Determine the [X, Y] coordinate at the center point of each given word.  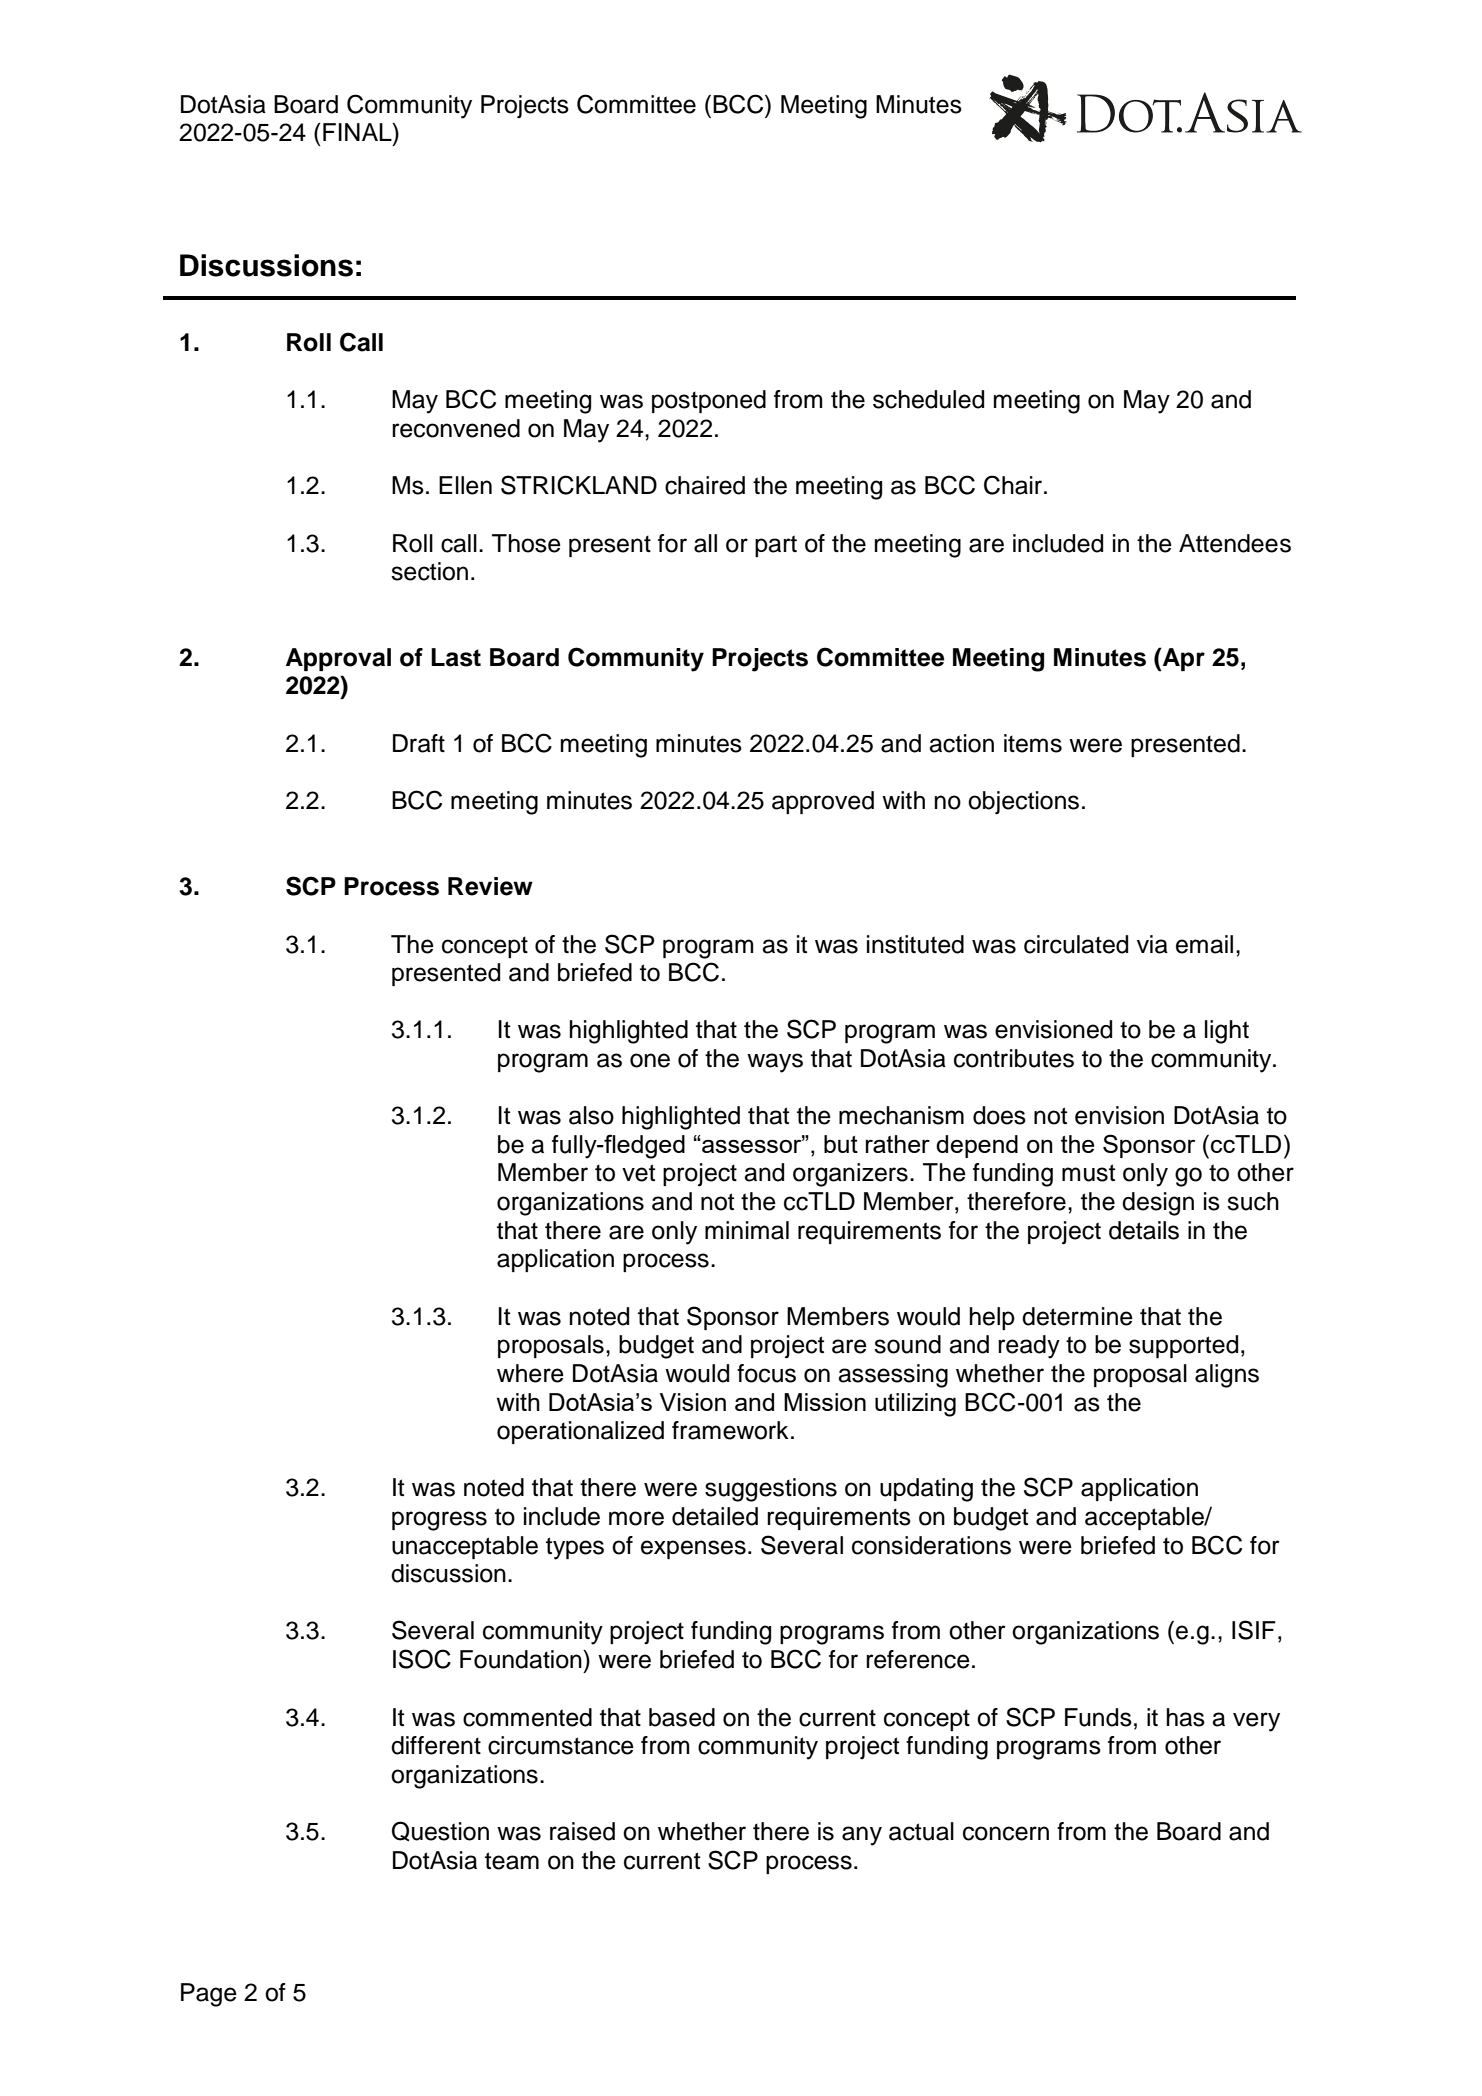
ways [775, 1063]
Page [209, 1995]
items [1033, 743]
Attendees [1235, 543]
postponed [709, 401]
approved [823, 802]
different [436, 1745]
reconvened [456, 428]
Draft [419, 743]
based [682, 1717]
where [530, 1373]
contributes [1014, 1058]
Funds [1098, 1717]
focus [766, 1373]
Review [490, 886]
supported [1183, 1346]
